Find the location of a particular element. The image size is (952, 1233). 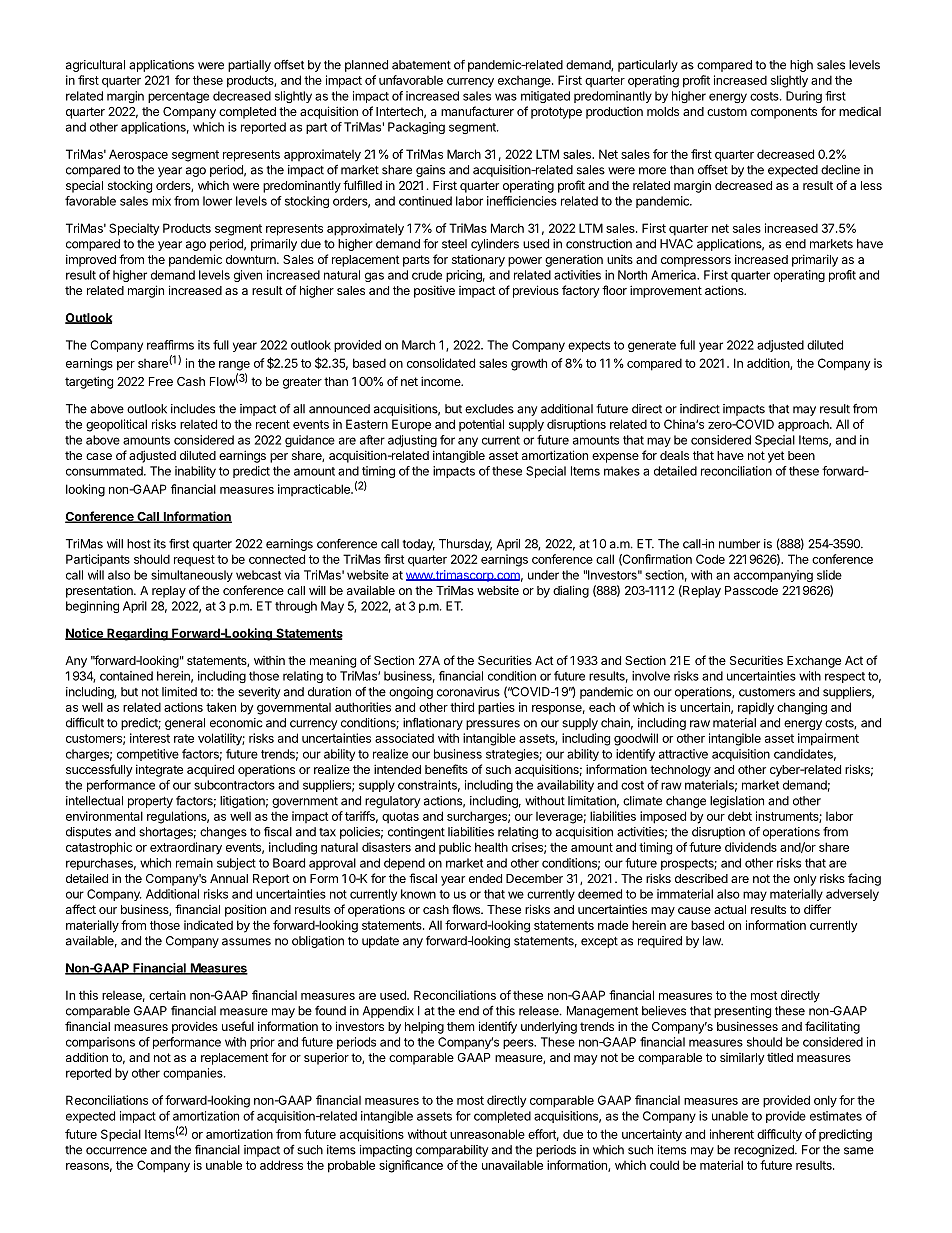

Thursday is located at coordinates (465, 545).
